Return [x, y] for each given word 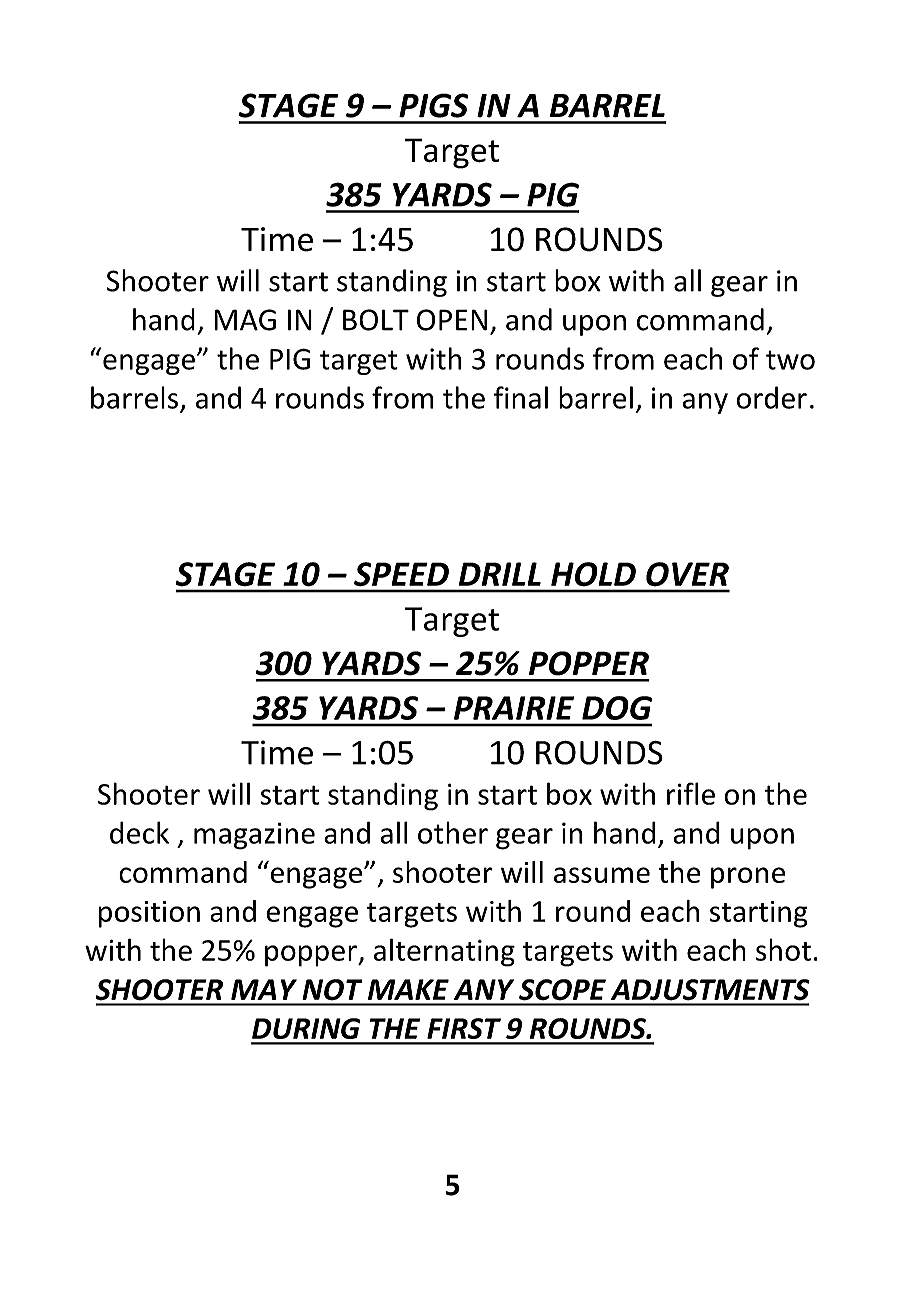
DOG [617, 708]
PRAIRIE [514, 708]
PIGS [433, 105]
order [771, 397]
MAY [264, 989]
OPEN [452, 320]
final [521, 397]
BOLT [376, 320]
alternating [444, 952]
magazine [254, 836]
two [790, 360]
